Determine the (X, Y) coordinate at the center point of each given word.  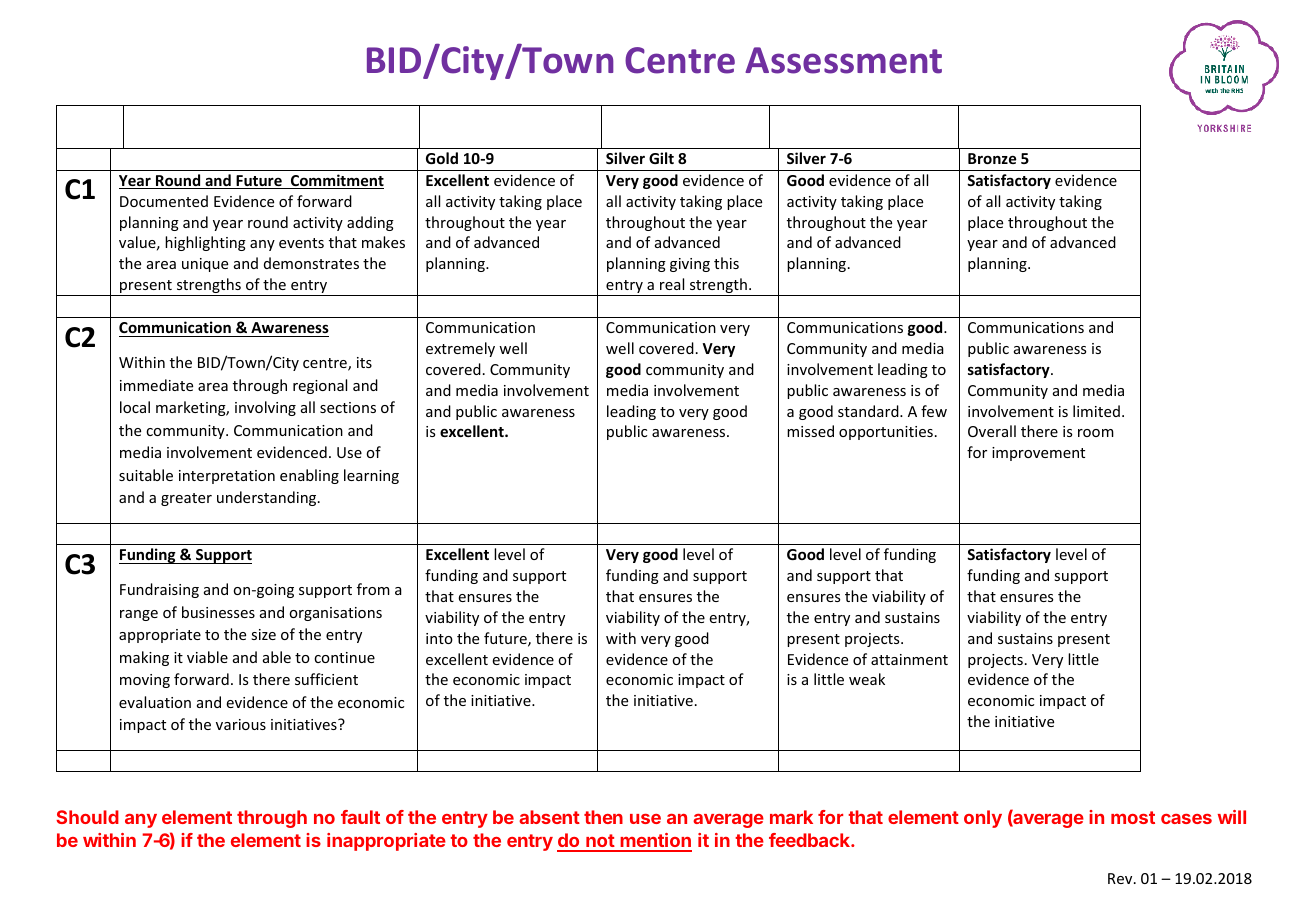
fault (360, 817)
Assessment (843, 60)
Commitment (336, 181)
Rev (1121, 878)
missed (810, 431)
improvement (1038, 454)
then (603, 817)
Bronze (992, 158)
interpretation (227, 477)
